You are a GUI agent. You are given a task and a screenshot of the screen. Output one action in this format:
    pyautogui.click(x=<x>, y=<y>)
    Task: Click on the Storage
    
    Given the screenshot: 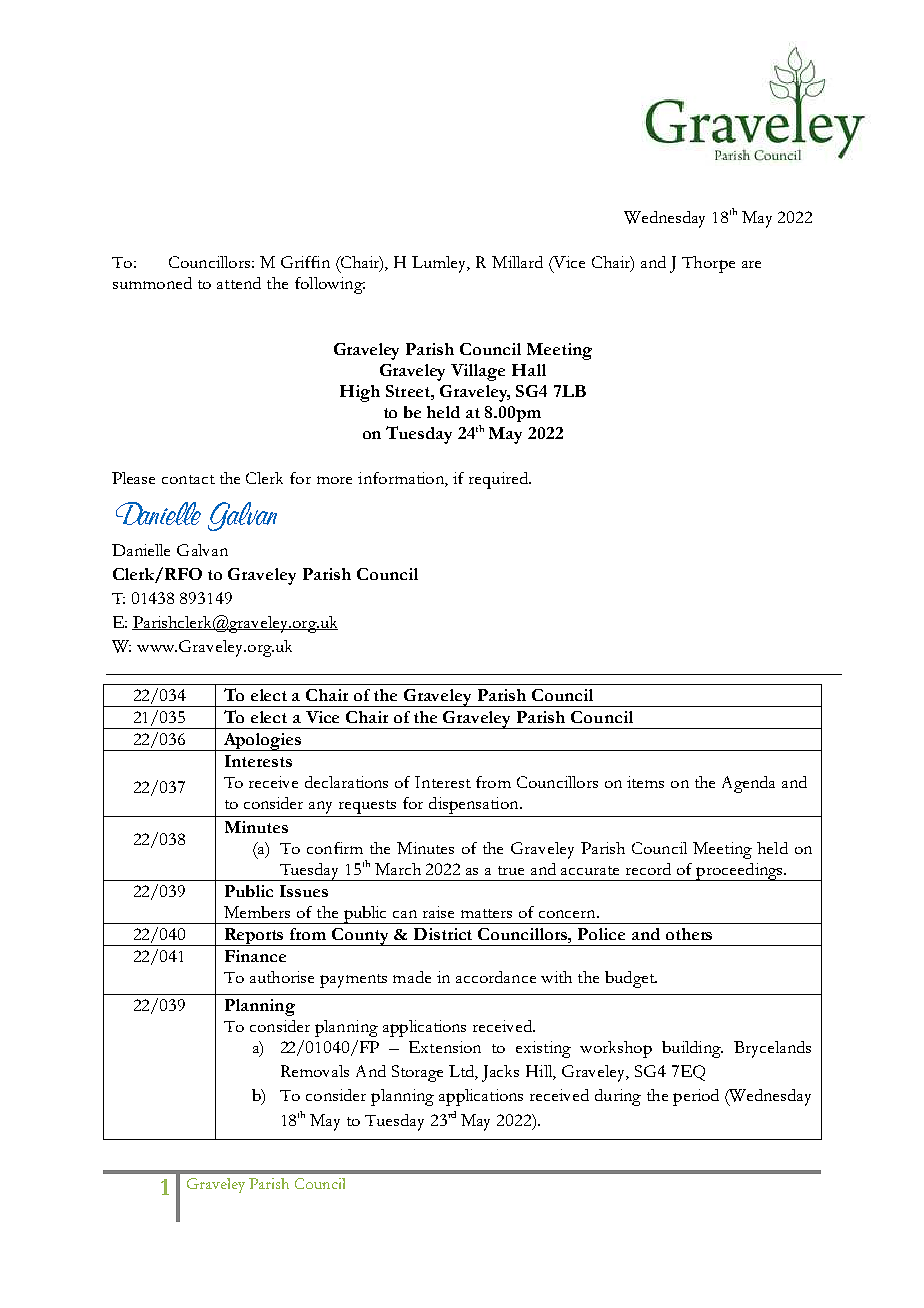 What is the action you would take?
    pyautogui.click(x=417, y=1073)
